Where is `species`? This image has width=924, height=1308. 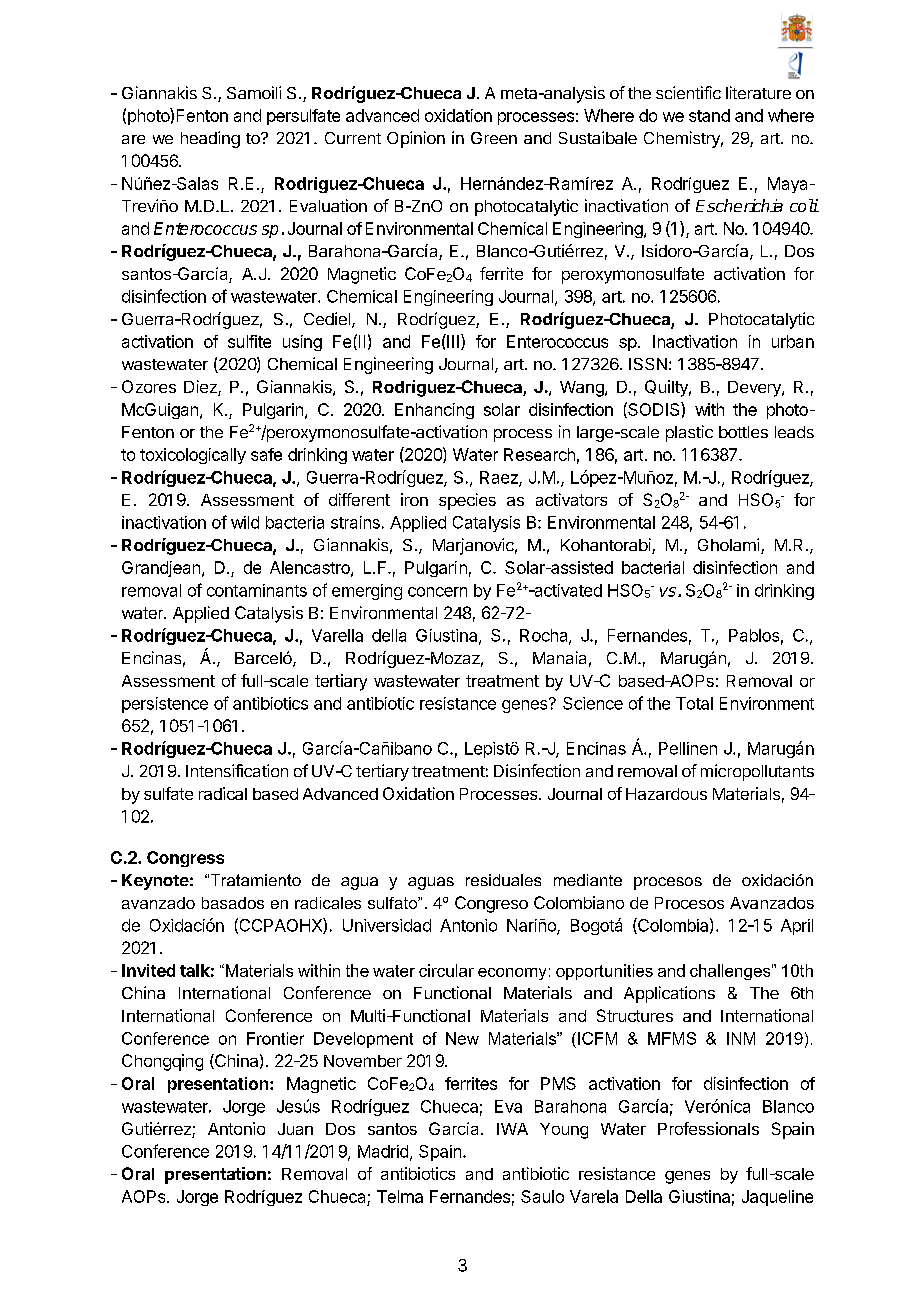 species is located at coordinates (467, 501).
